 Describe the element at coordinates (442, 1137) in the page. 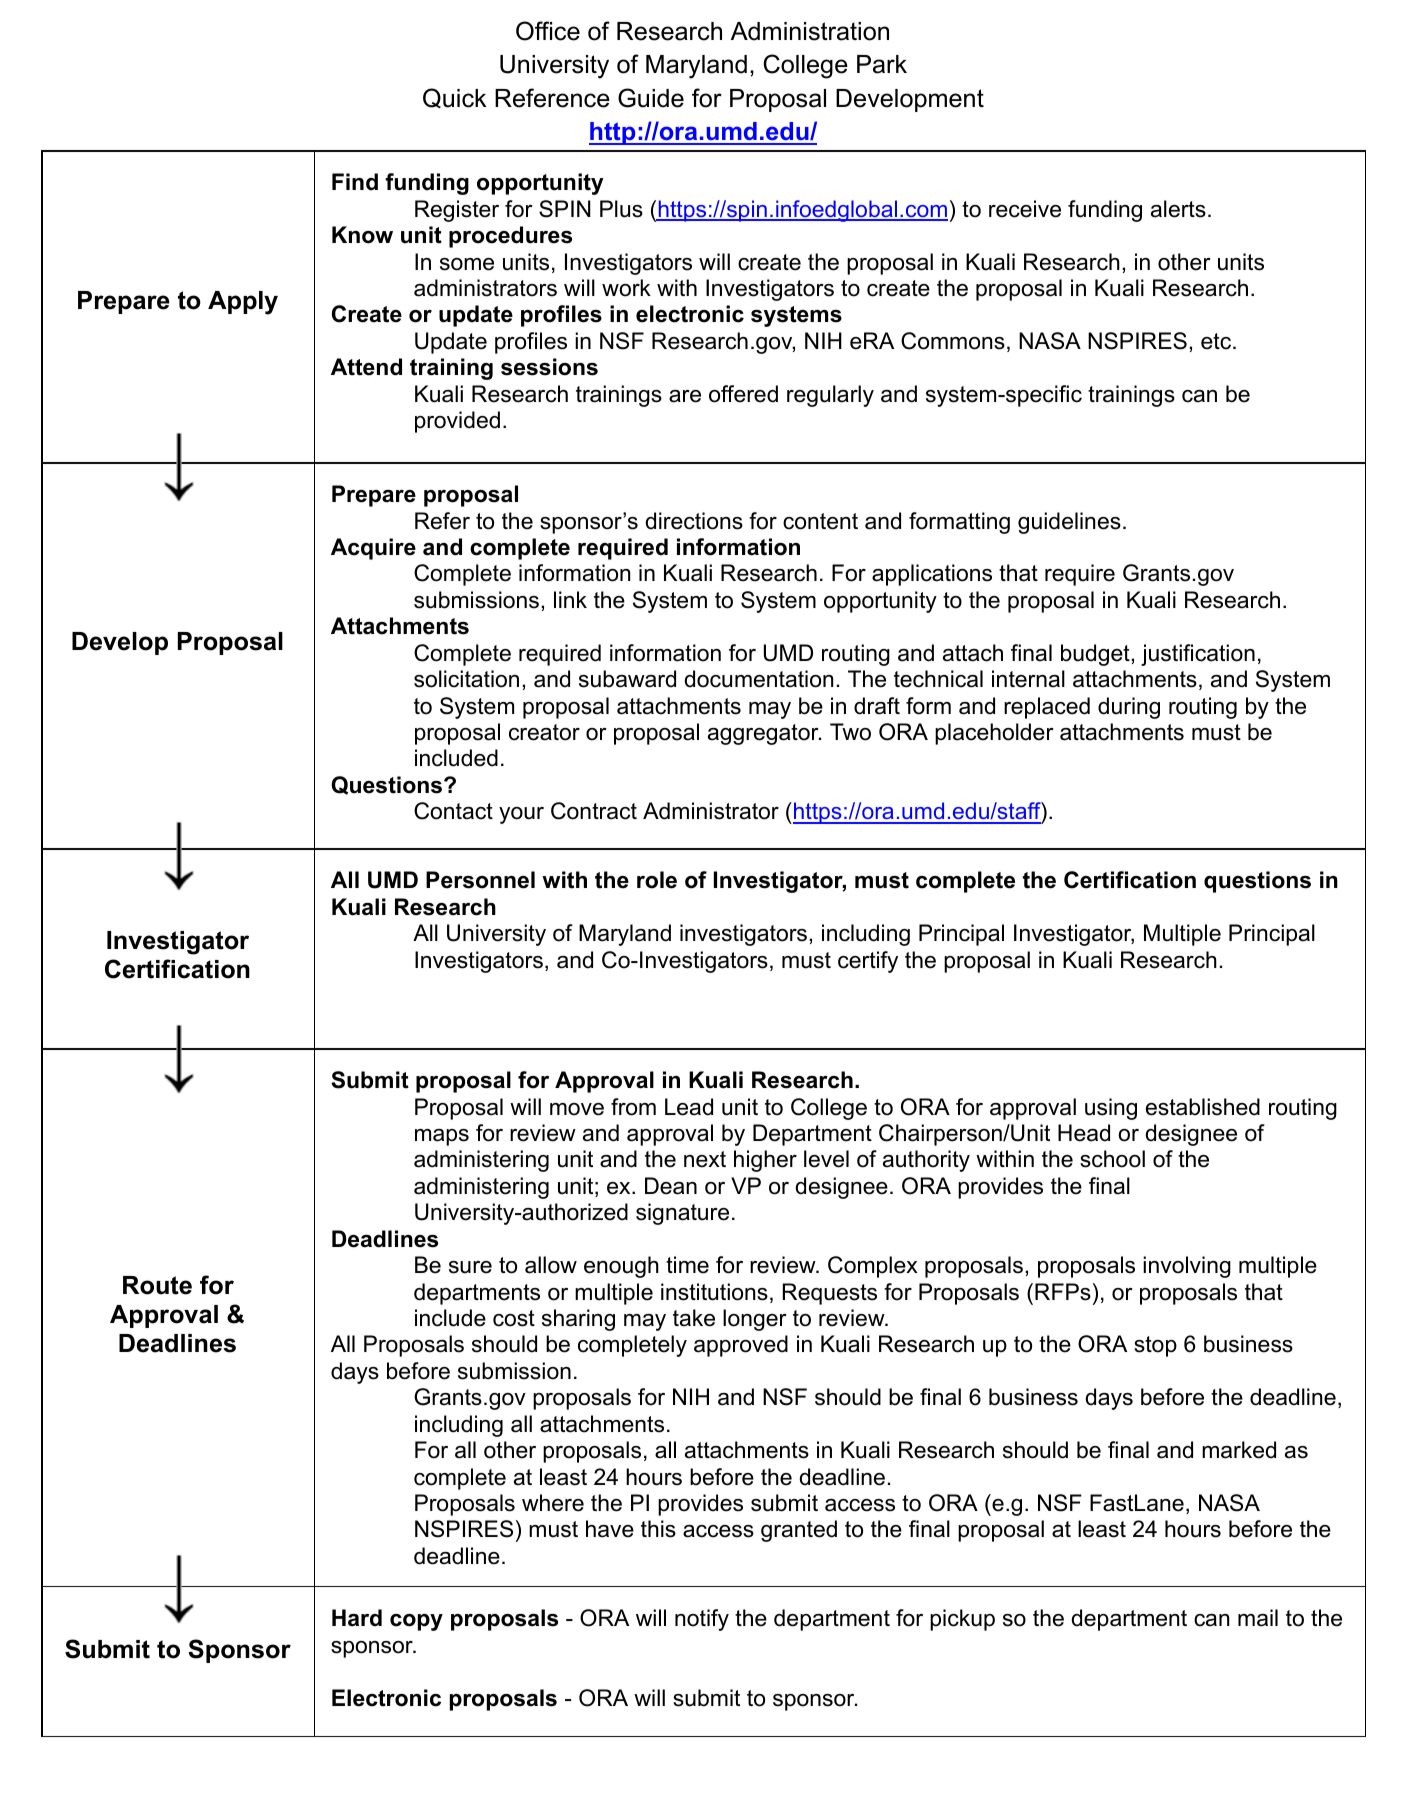

I see `maps` at that location.
